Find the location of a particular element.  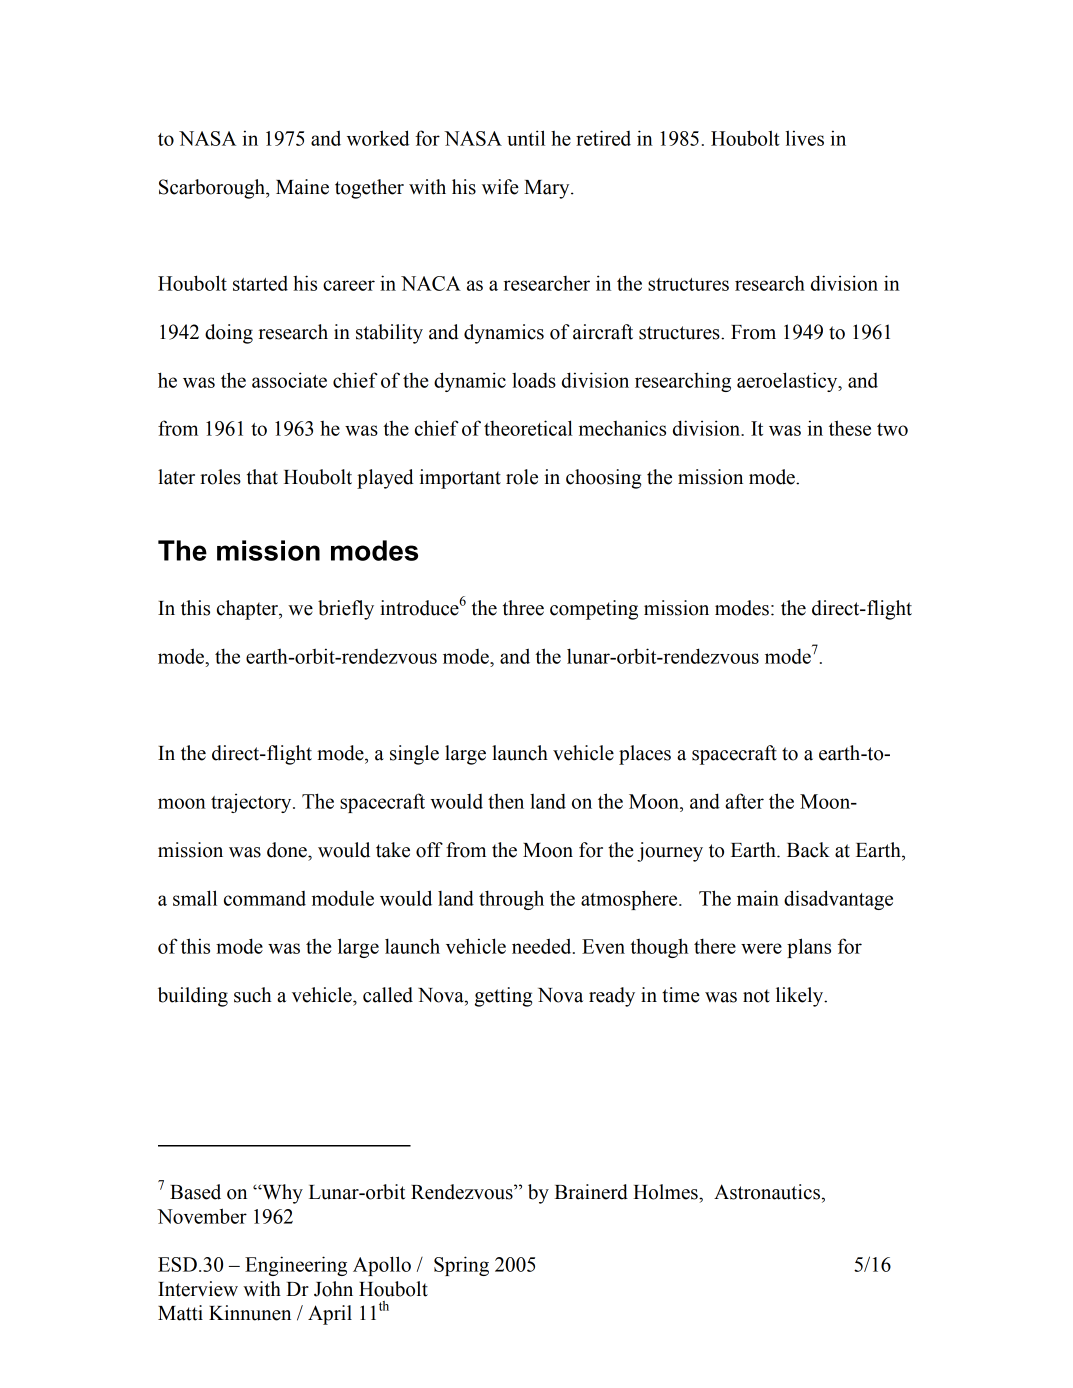

lives is located at coordinates (805, 138).
